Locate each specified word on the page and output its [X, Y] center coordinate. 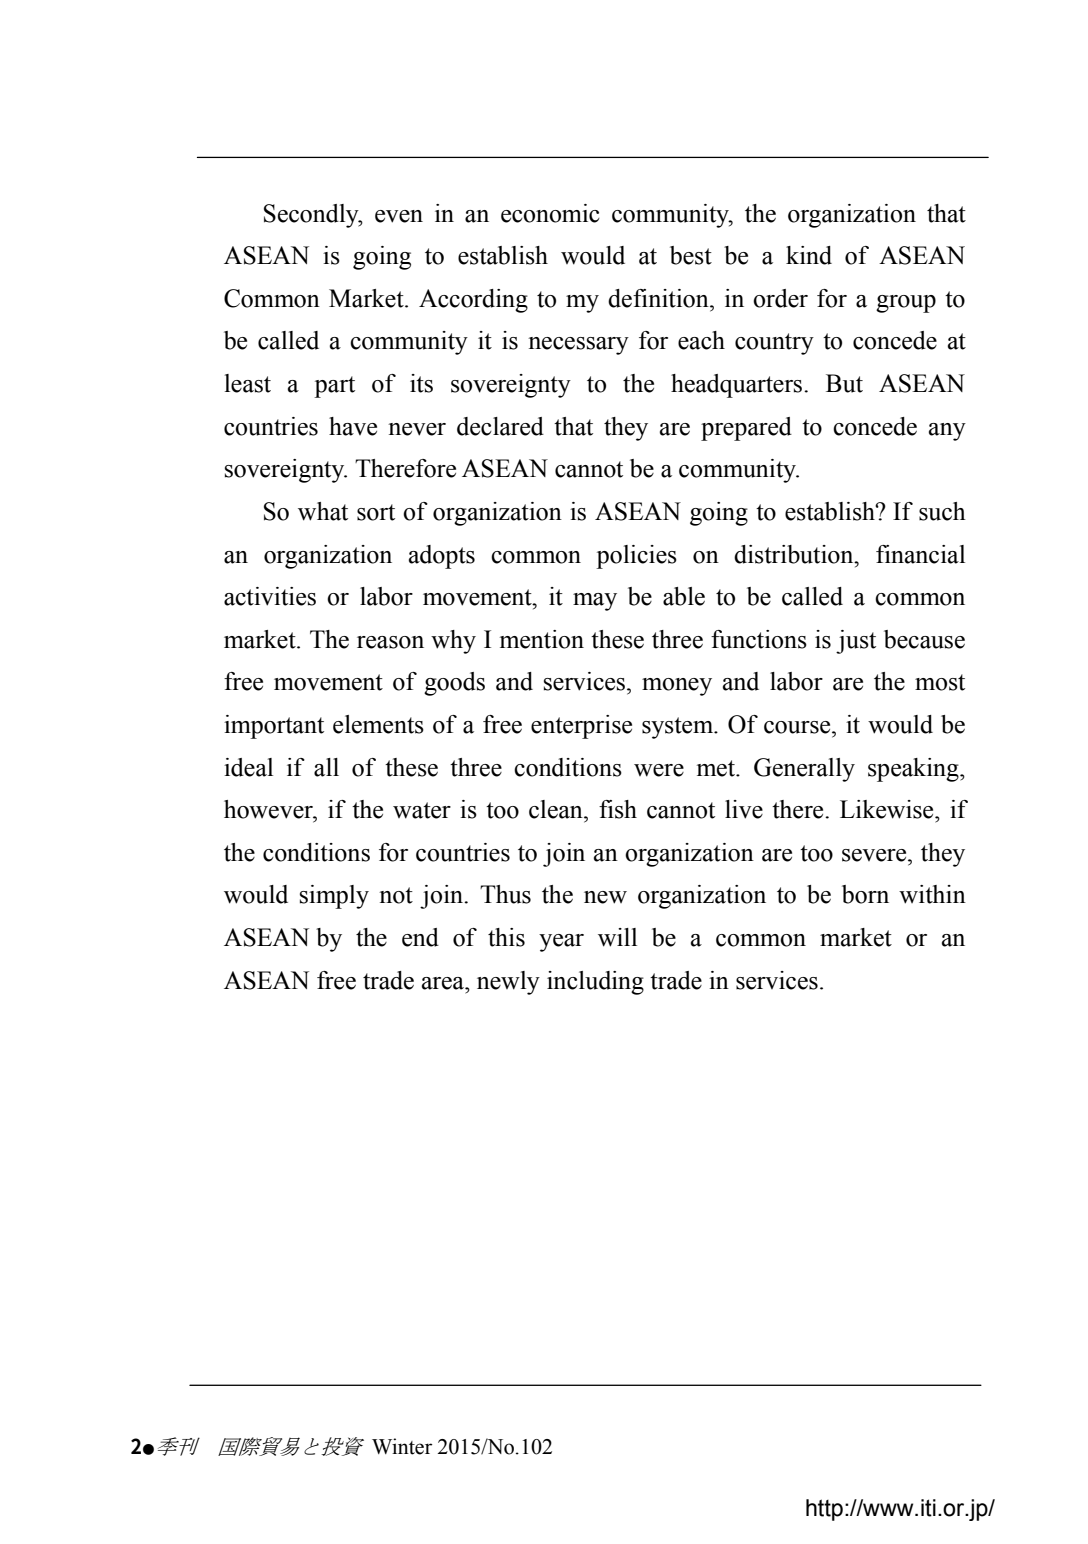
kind [809, 255]
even [399, 216]
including [595, 983]
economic [550, 213]
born [865, 894]
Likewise [888, 809]
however [269, 809]
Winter [402, 1446]
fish [618, 809]
